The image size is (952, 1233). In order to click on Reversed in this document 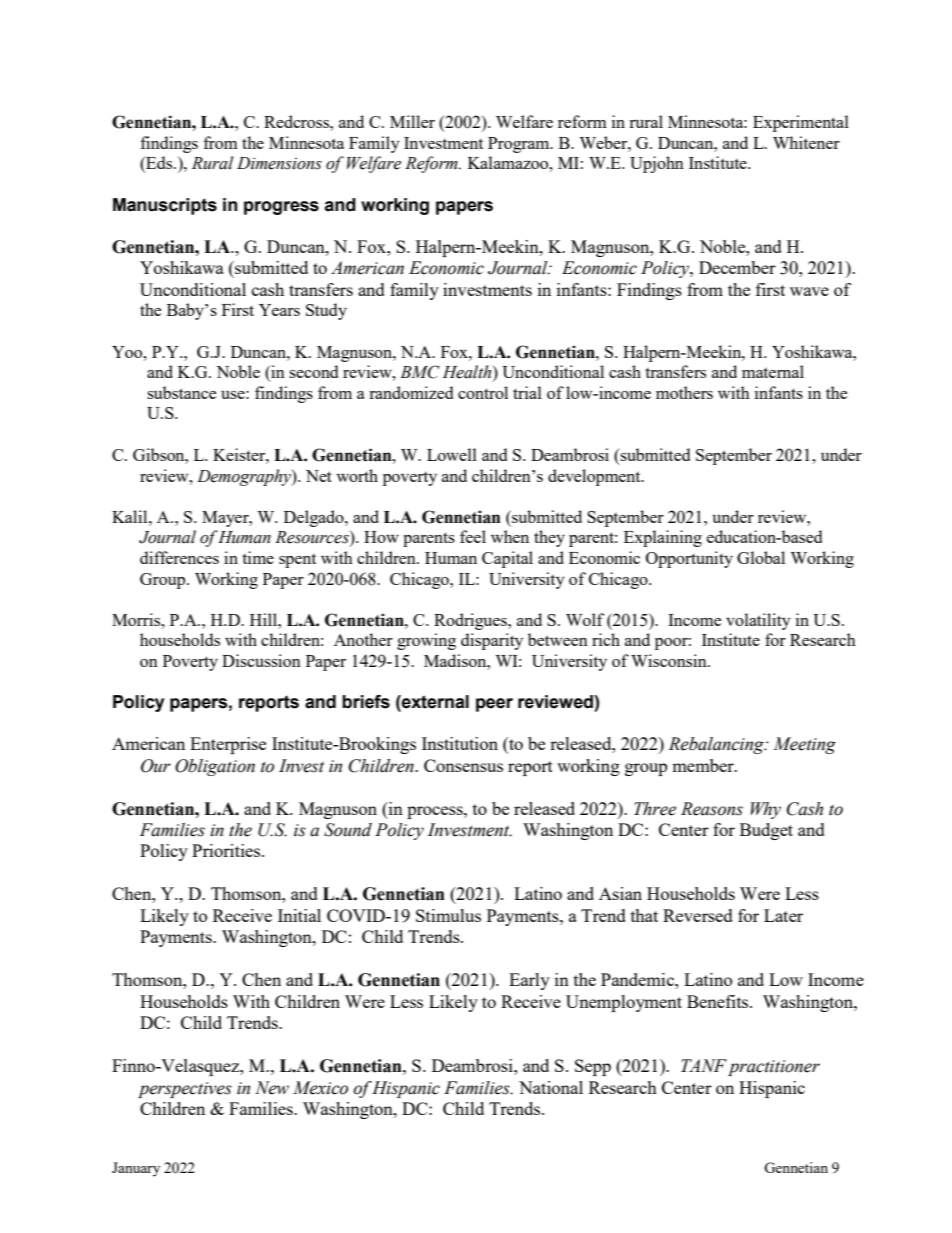, I will do `click(698, 915)`.
